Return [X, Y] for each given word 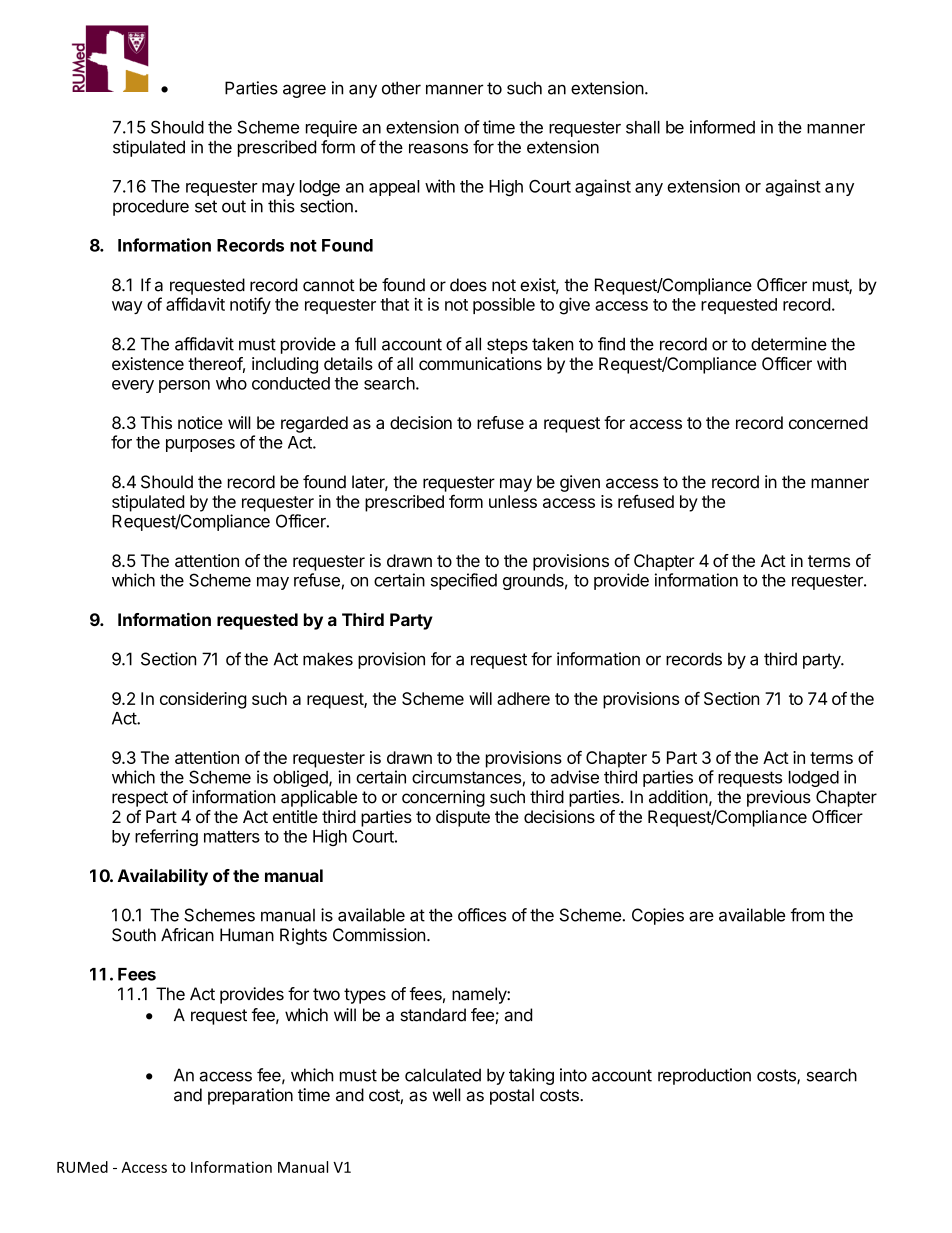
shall [643, 127]
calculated [443, 1075]
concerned [828, 422]
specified [464, 581]
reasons [438, 148]
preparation [250, 1096]
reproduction [704, 1076]
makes [328, 659]
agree [304, 91]
